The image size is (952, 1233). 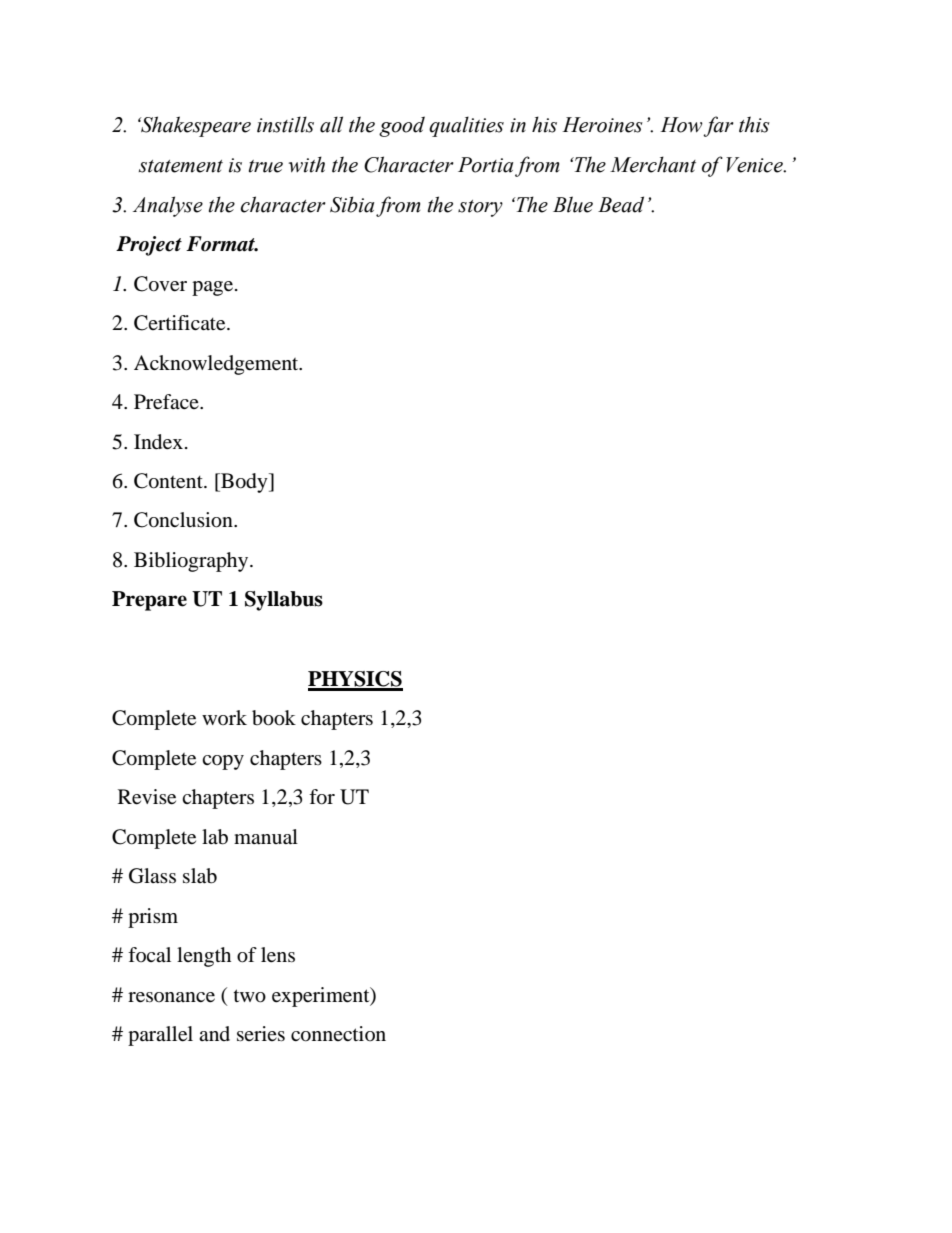 What do you see at coordinates (284, 601) in the screenshot?
I see `Syllabus` at bounding box center [284, 601].
